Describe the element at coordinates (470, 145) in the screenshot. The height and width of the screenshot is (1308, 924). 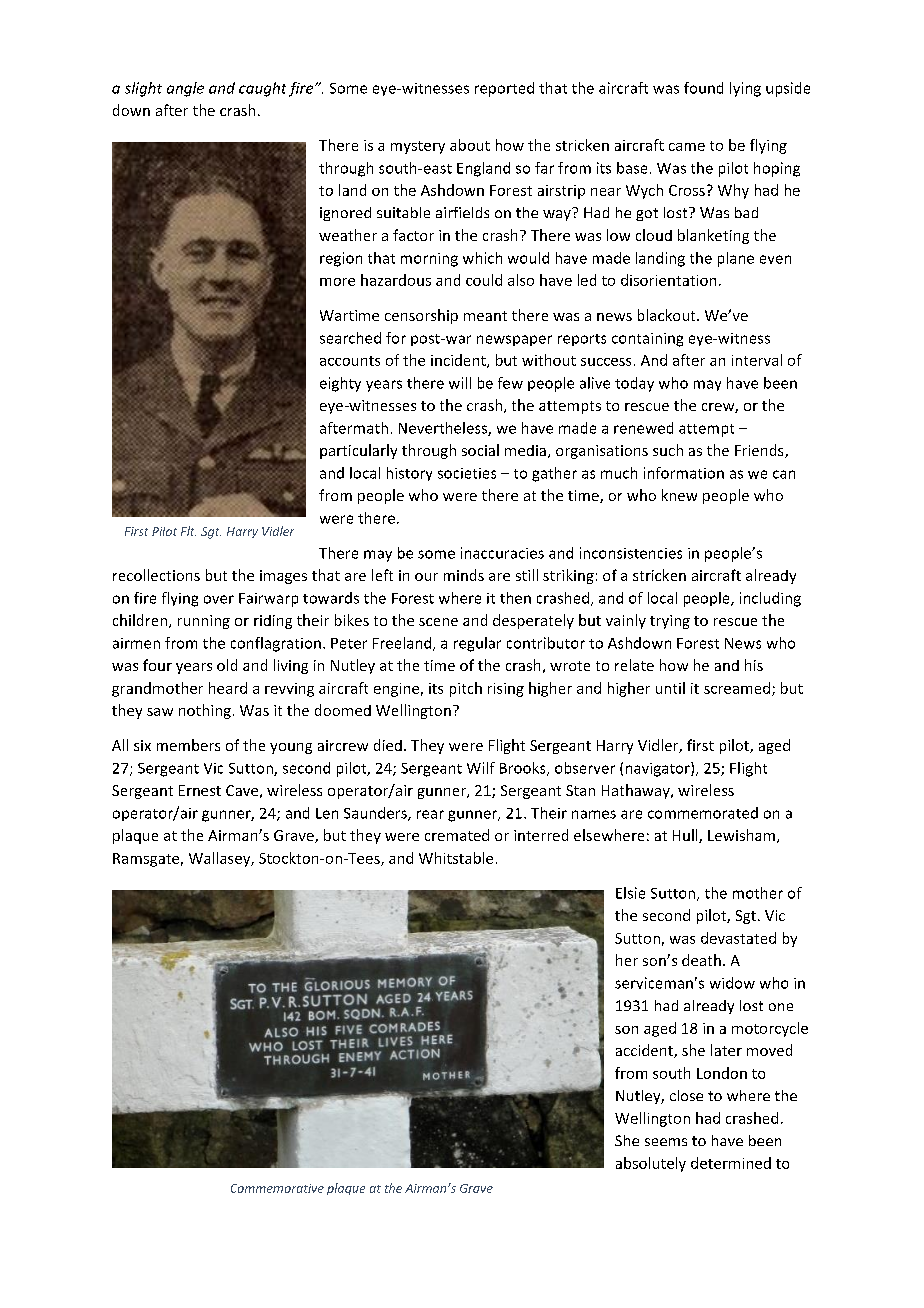
I see `about` at that location.
